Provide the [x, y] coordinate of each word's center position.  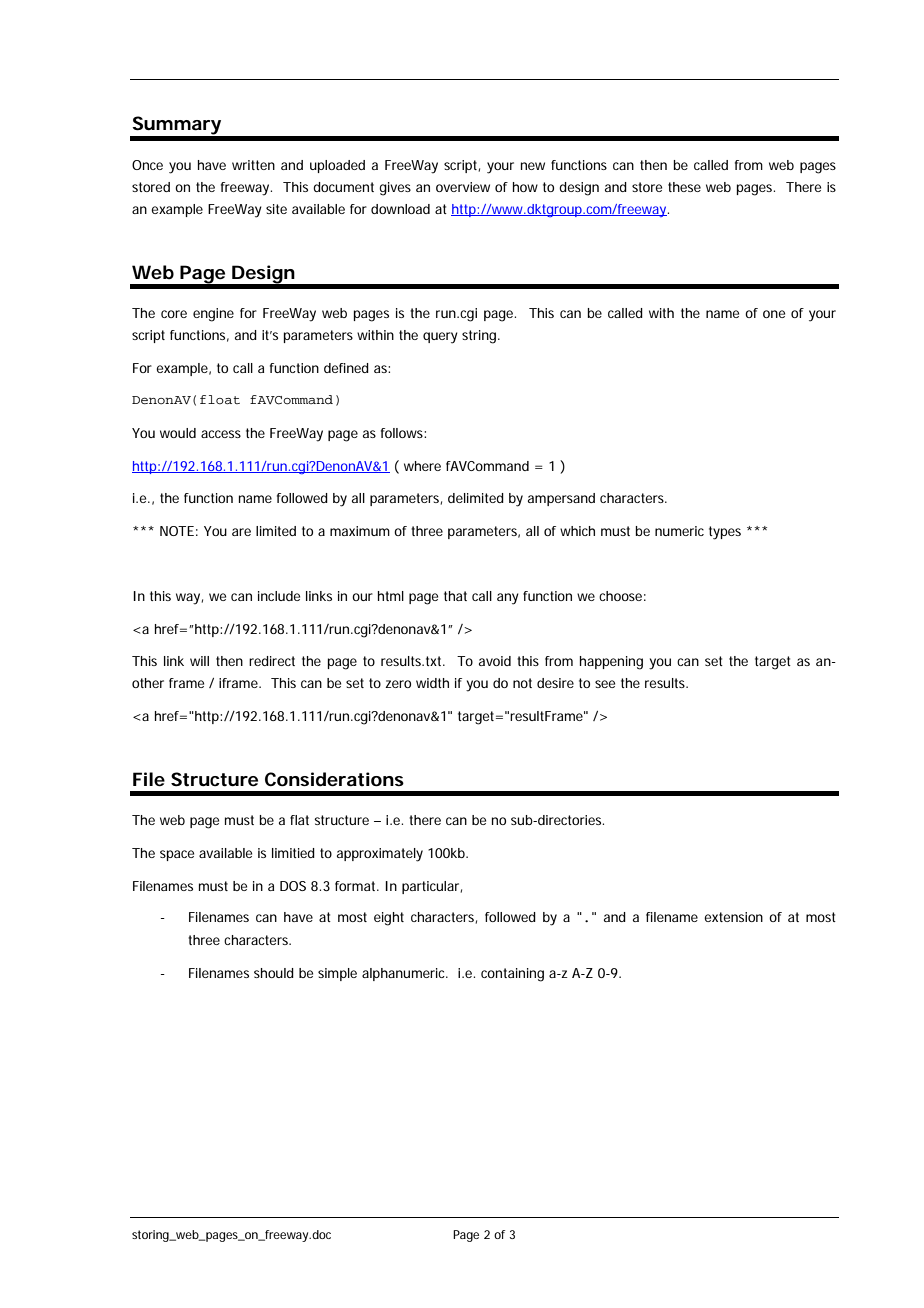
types [725, 533]
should [274, 973]
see [605, 684]
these [684, 187]
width [432, 683]
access [221, 434]
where [422, 466]
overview [463, 187]
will [199, 661]
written [253, 165]
